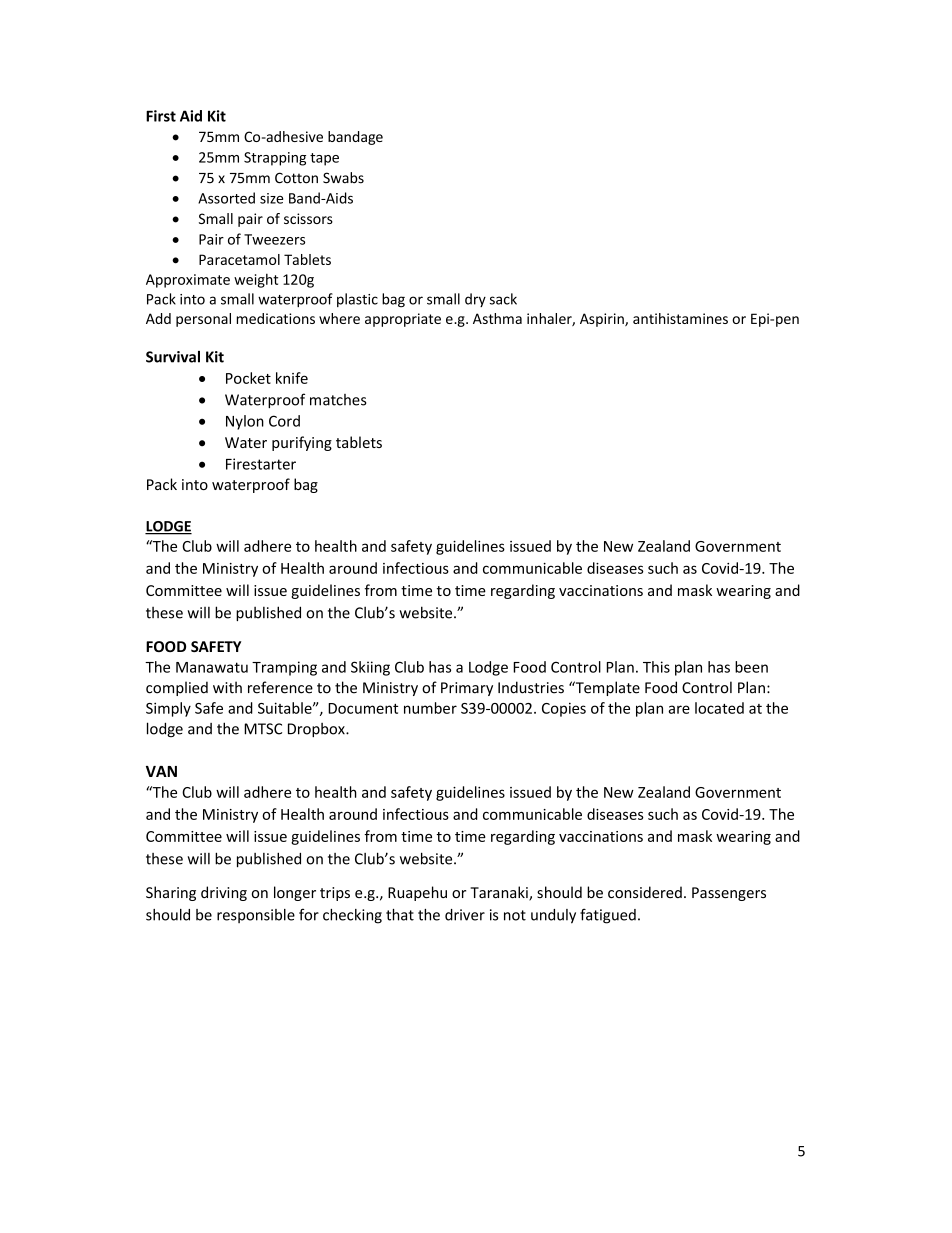 This screenshot has height=1233, width=952. What do you see at coordinates (261, 464) in the screenshot?
I see `Firestarter` at bounding box center [261, 464].
